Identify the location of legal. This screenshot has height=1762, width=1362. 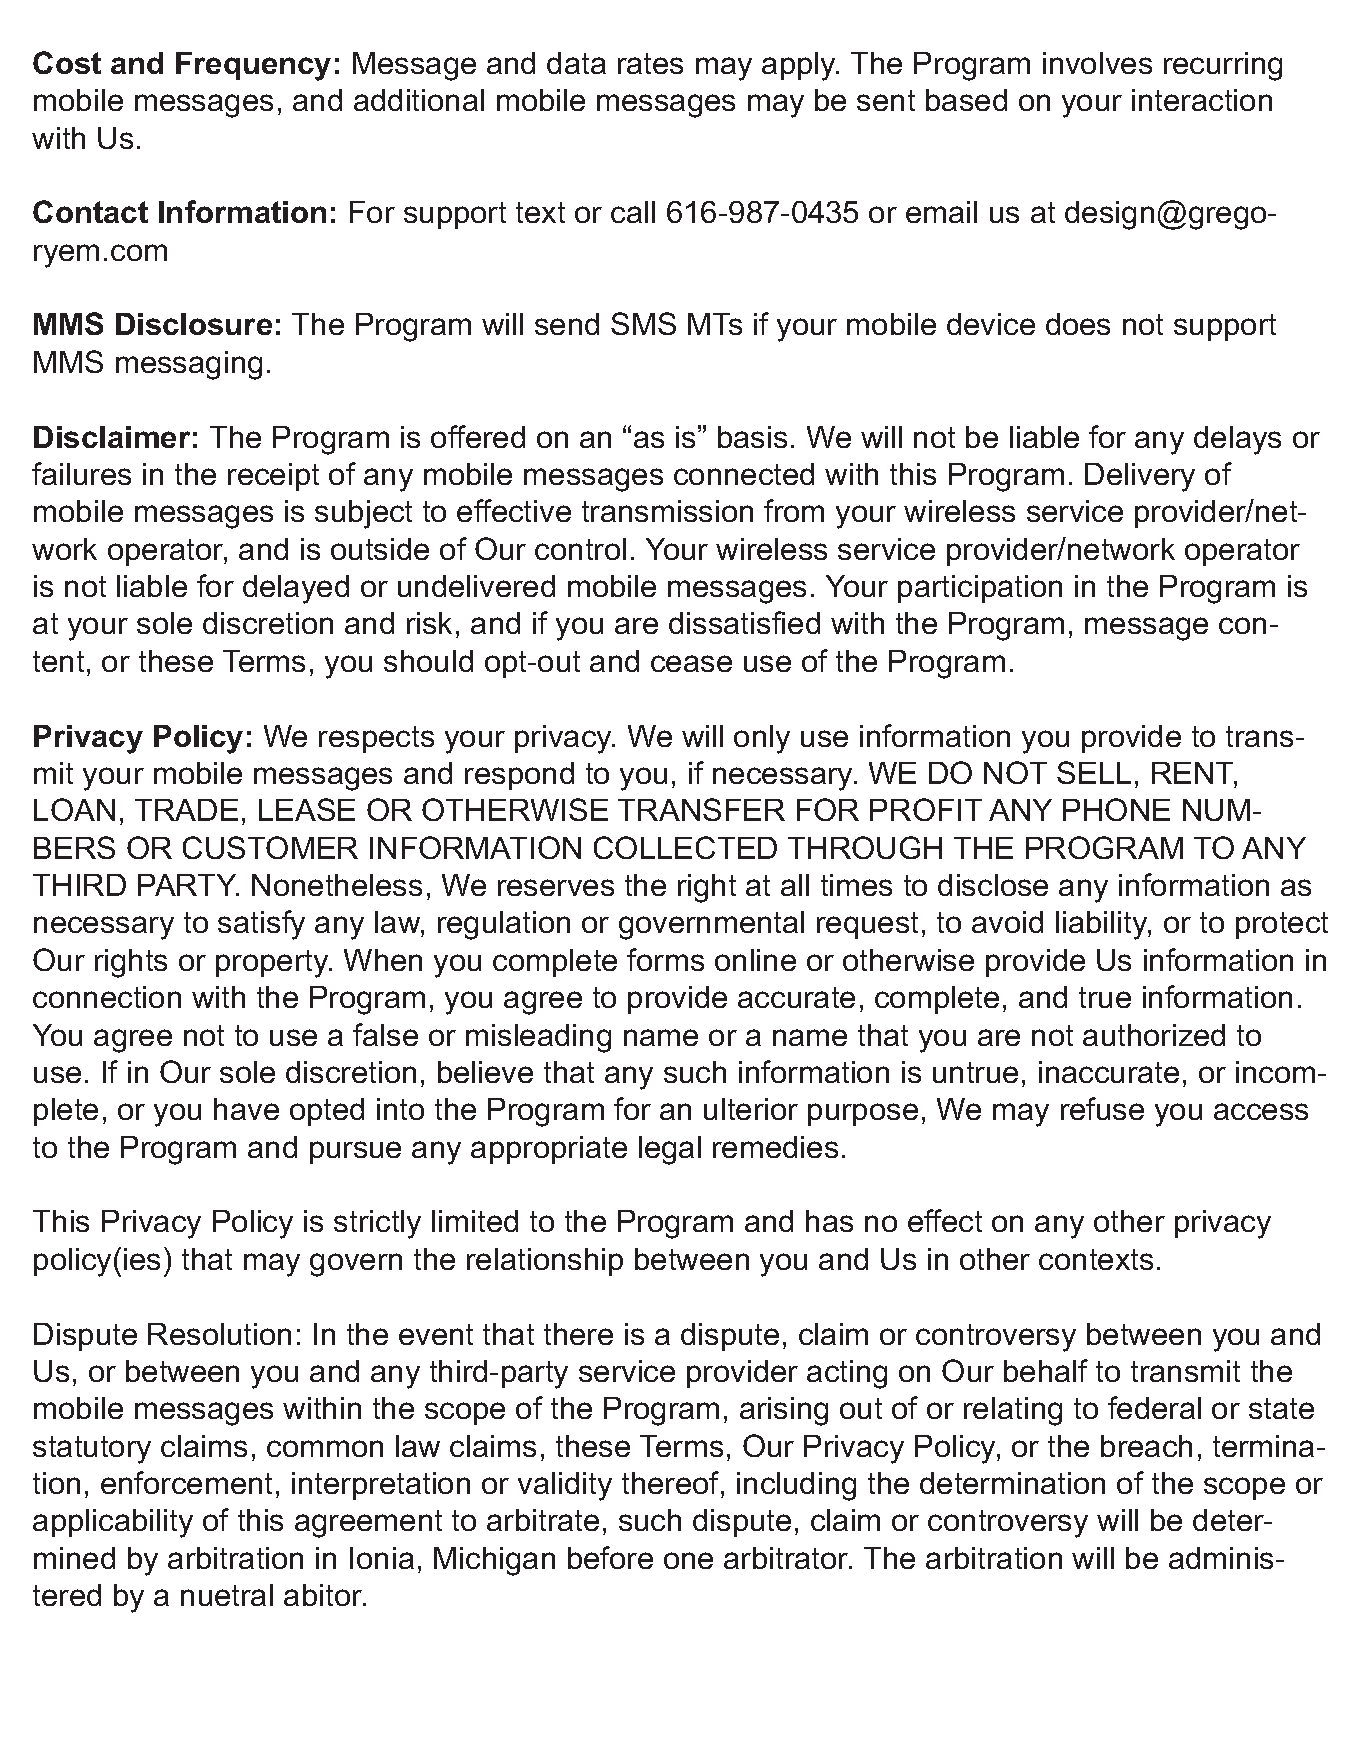
(670, 1150).
